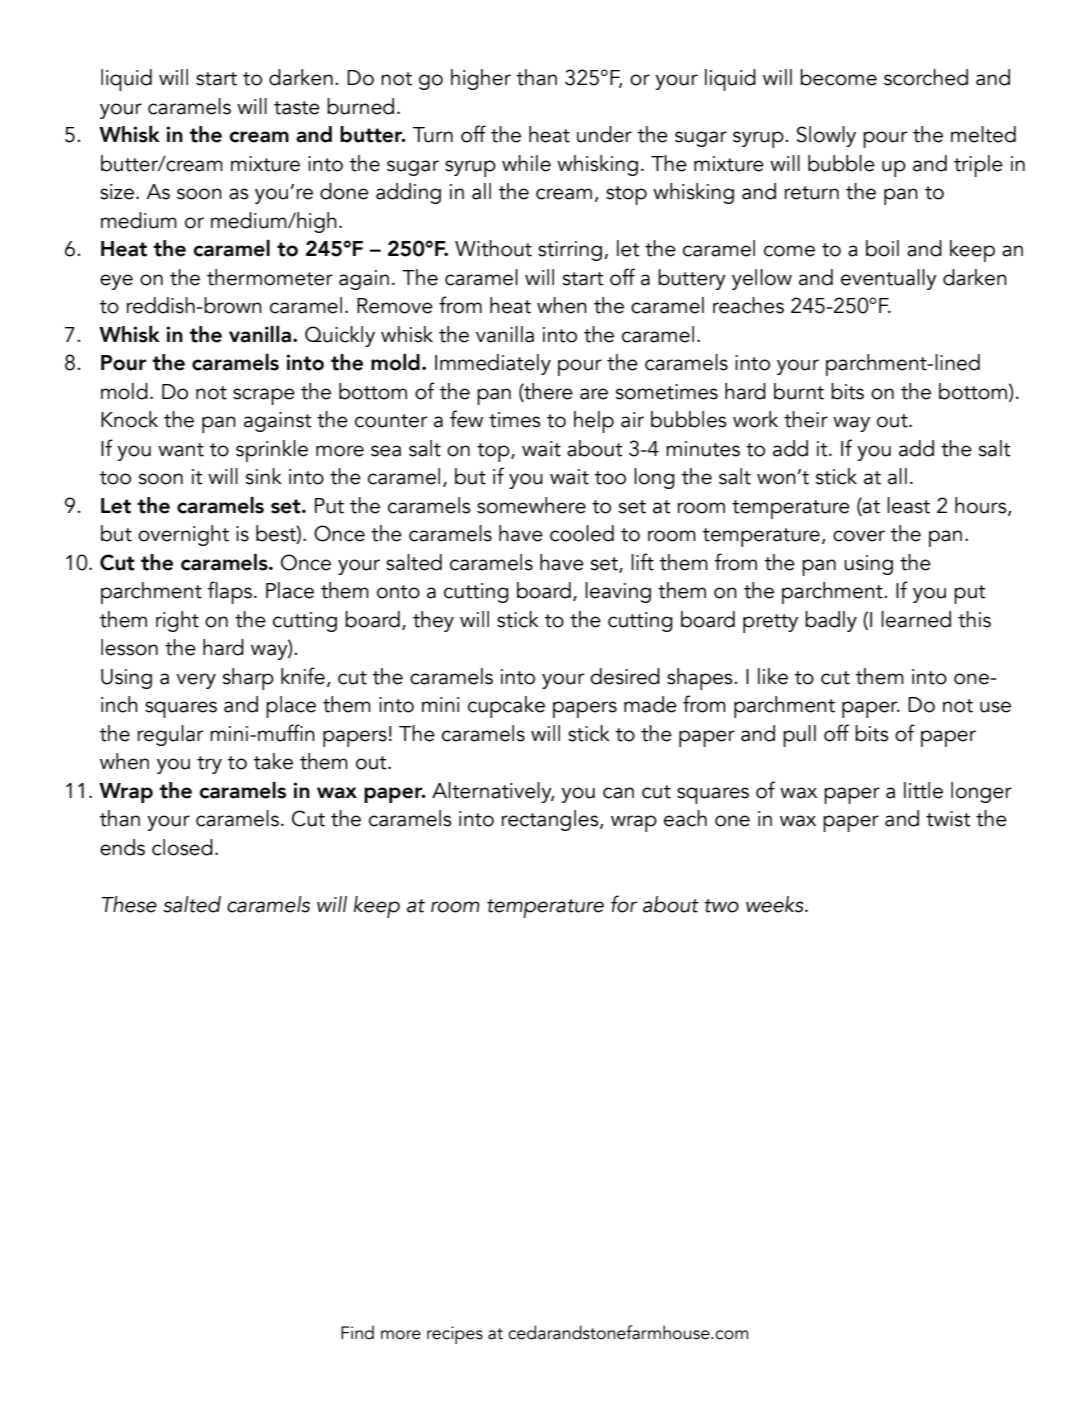 The image size is (1090, 1410). Describe the element at coordinates (455, 1335) in the screenshot. I see `recipes` at that location.
